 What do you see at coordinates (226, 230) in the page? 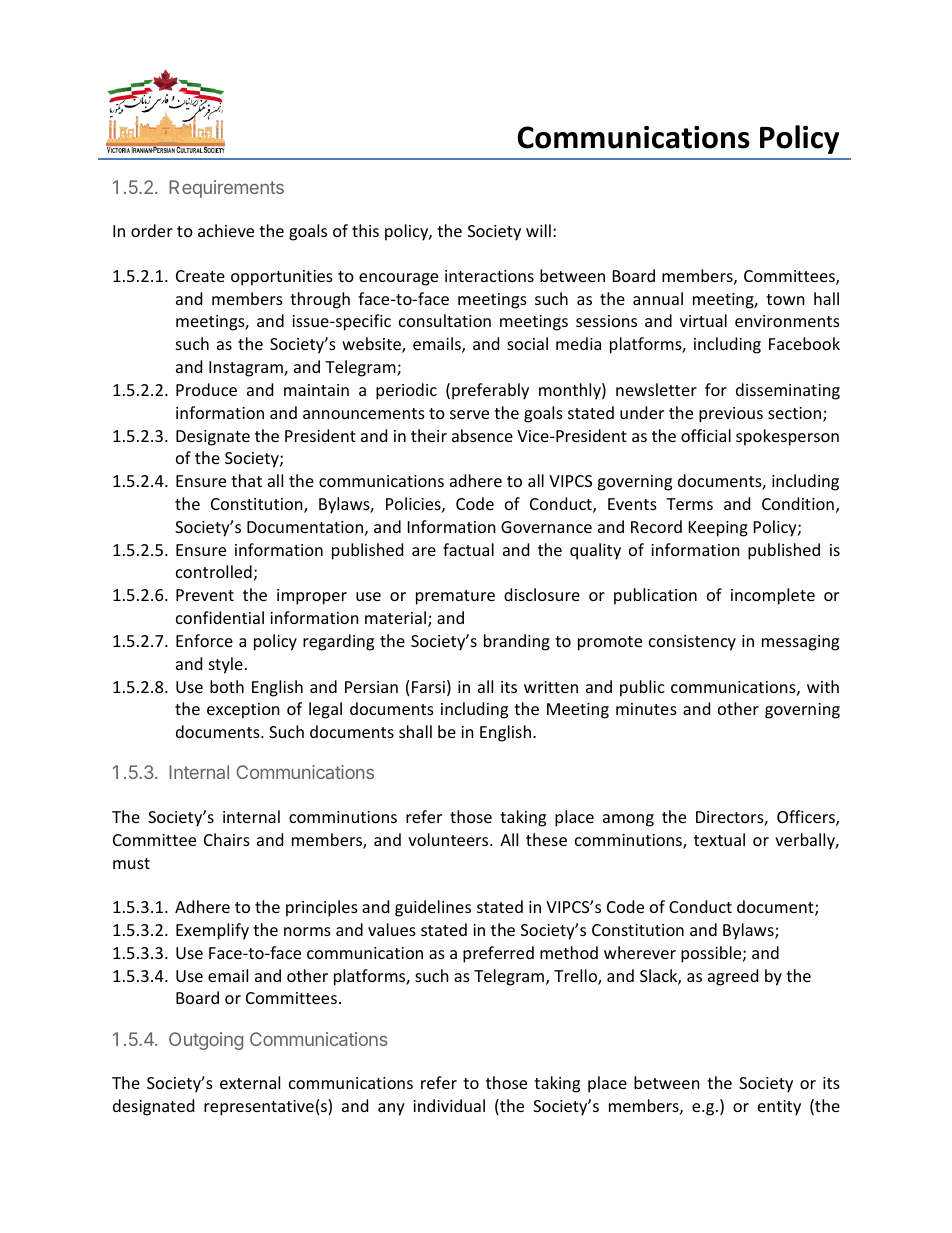
I see `achieve` at bounding box center [226, 230].
